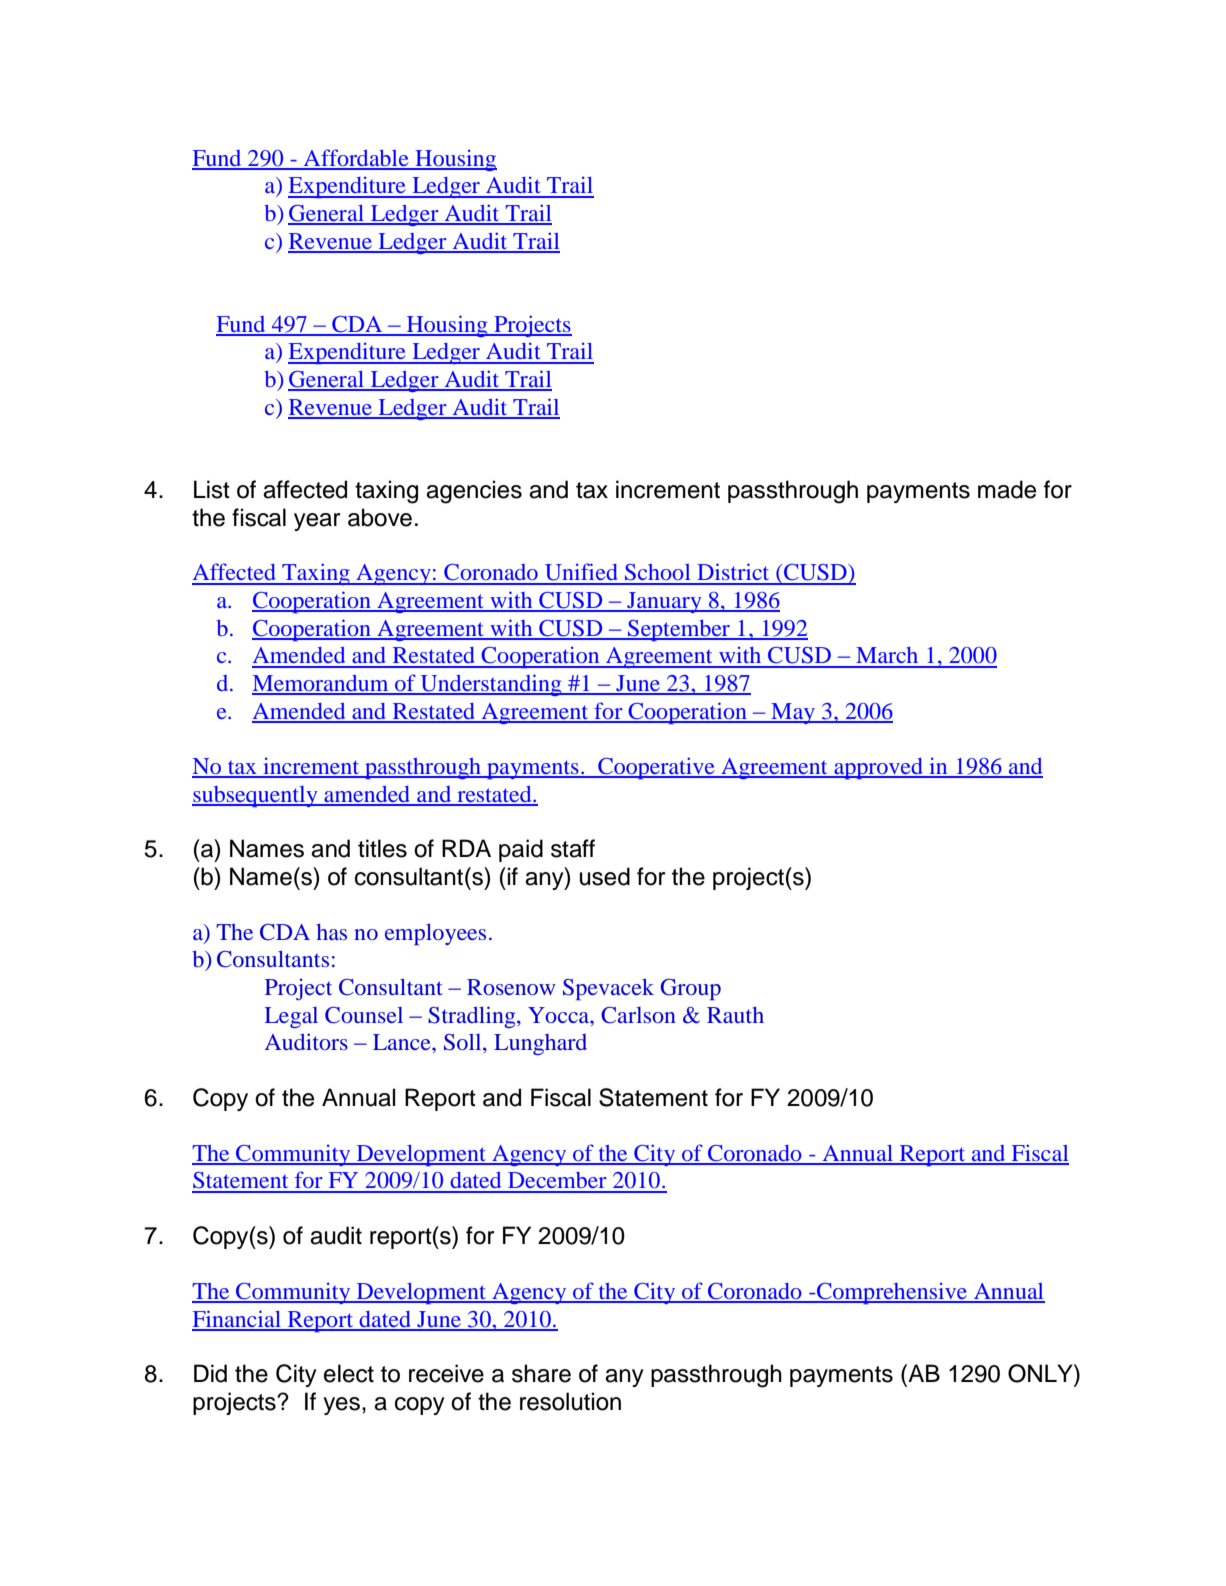 This image has width=1226, height=1586. I want to click on agencies, so click(474, 492).
